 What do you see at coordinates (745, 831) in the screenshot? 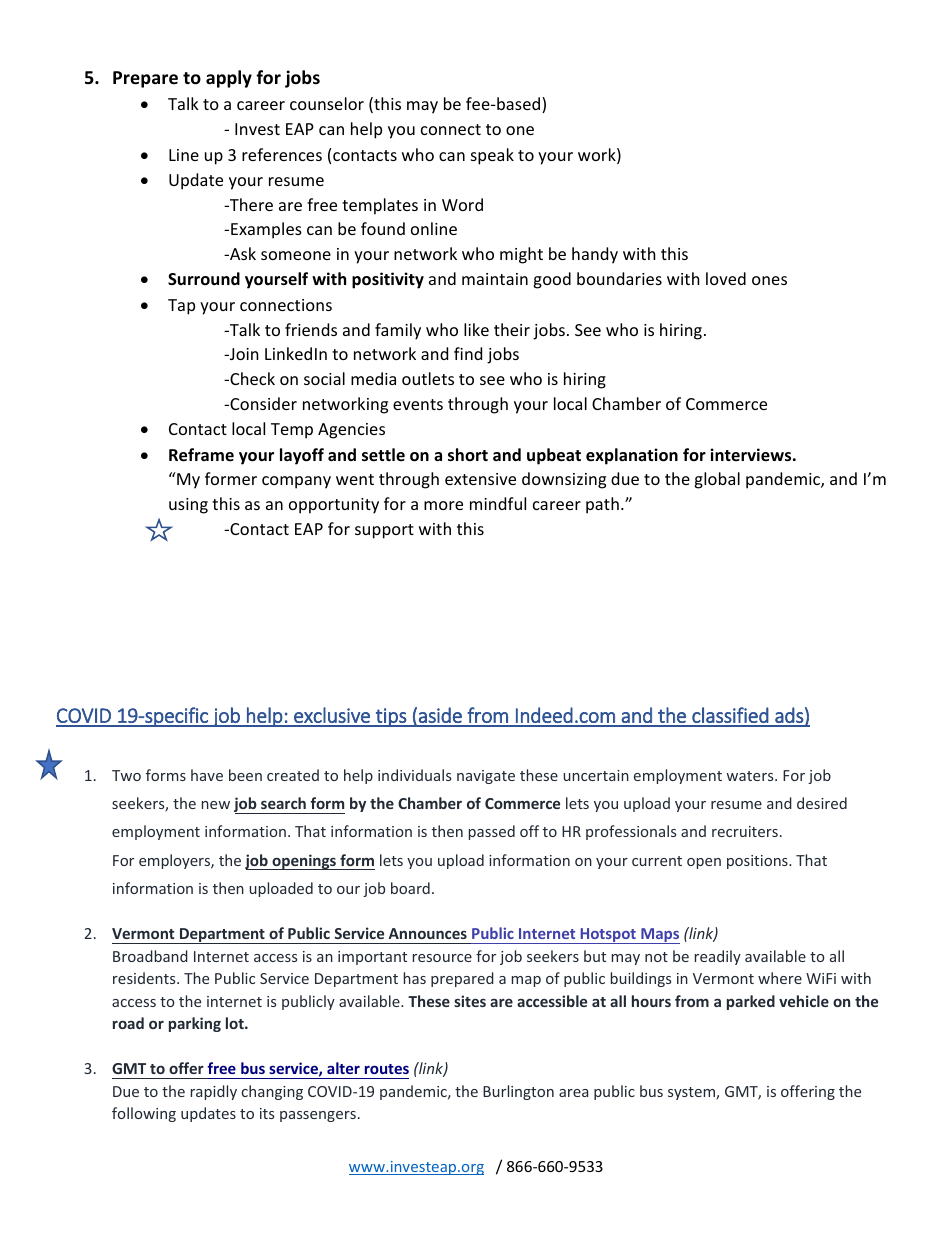
I see `recruiters` at bounding box center [745, 831].
